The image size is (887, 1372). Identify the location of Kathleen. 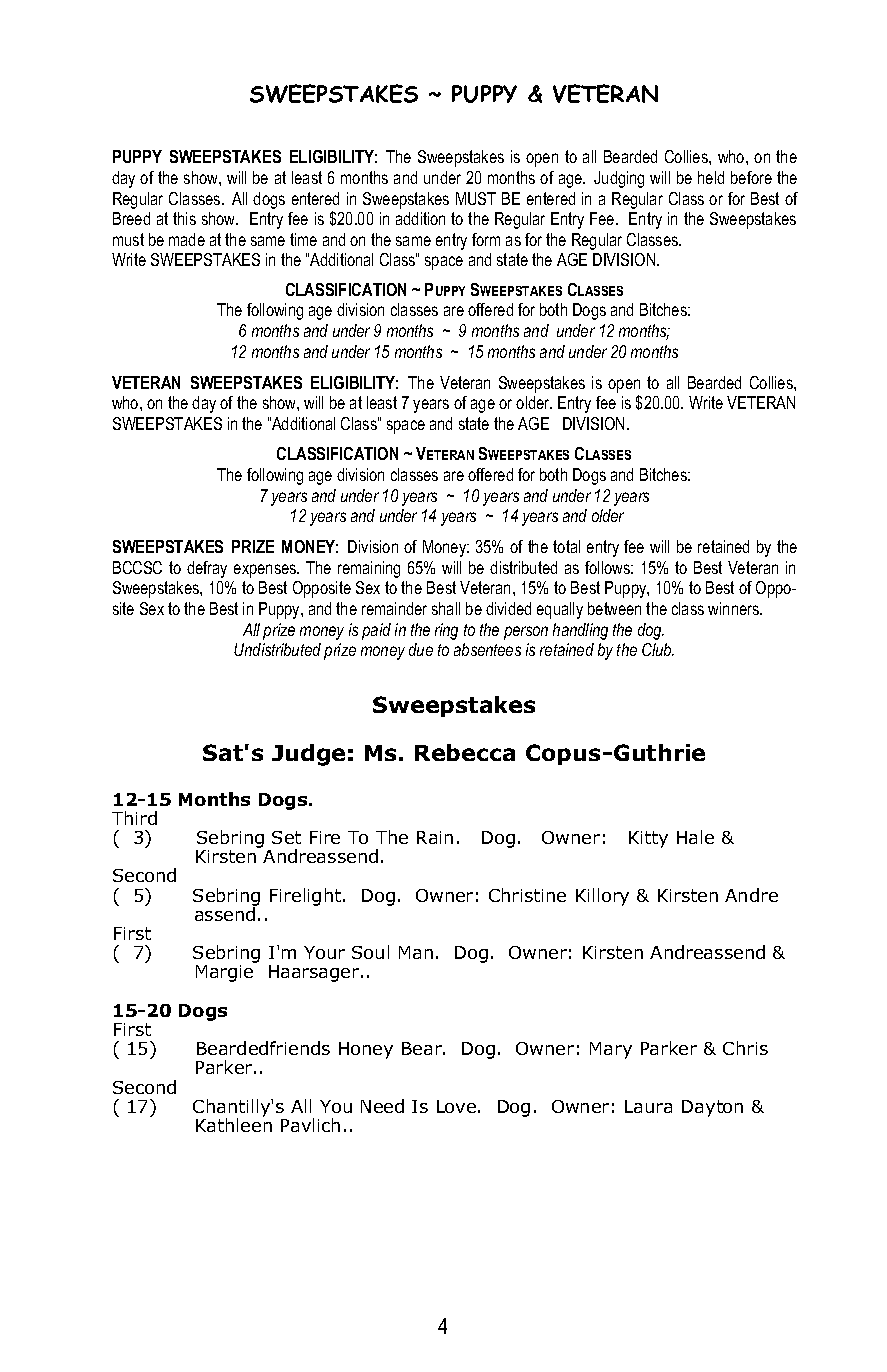
(234, 1124).
